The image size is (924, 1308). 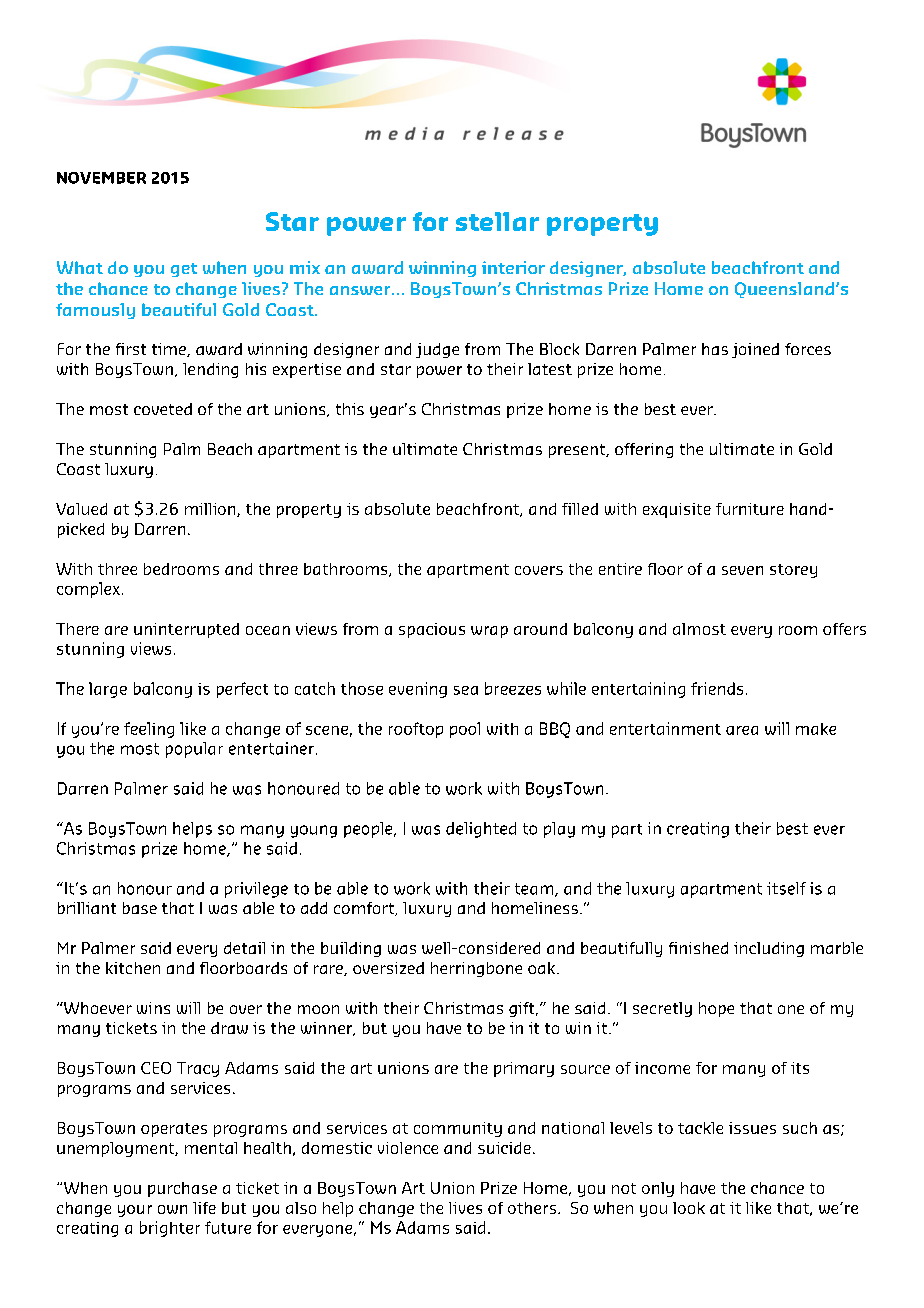 I want to click on sea, so click(x=466, y=690).
